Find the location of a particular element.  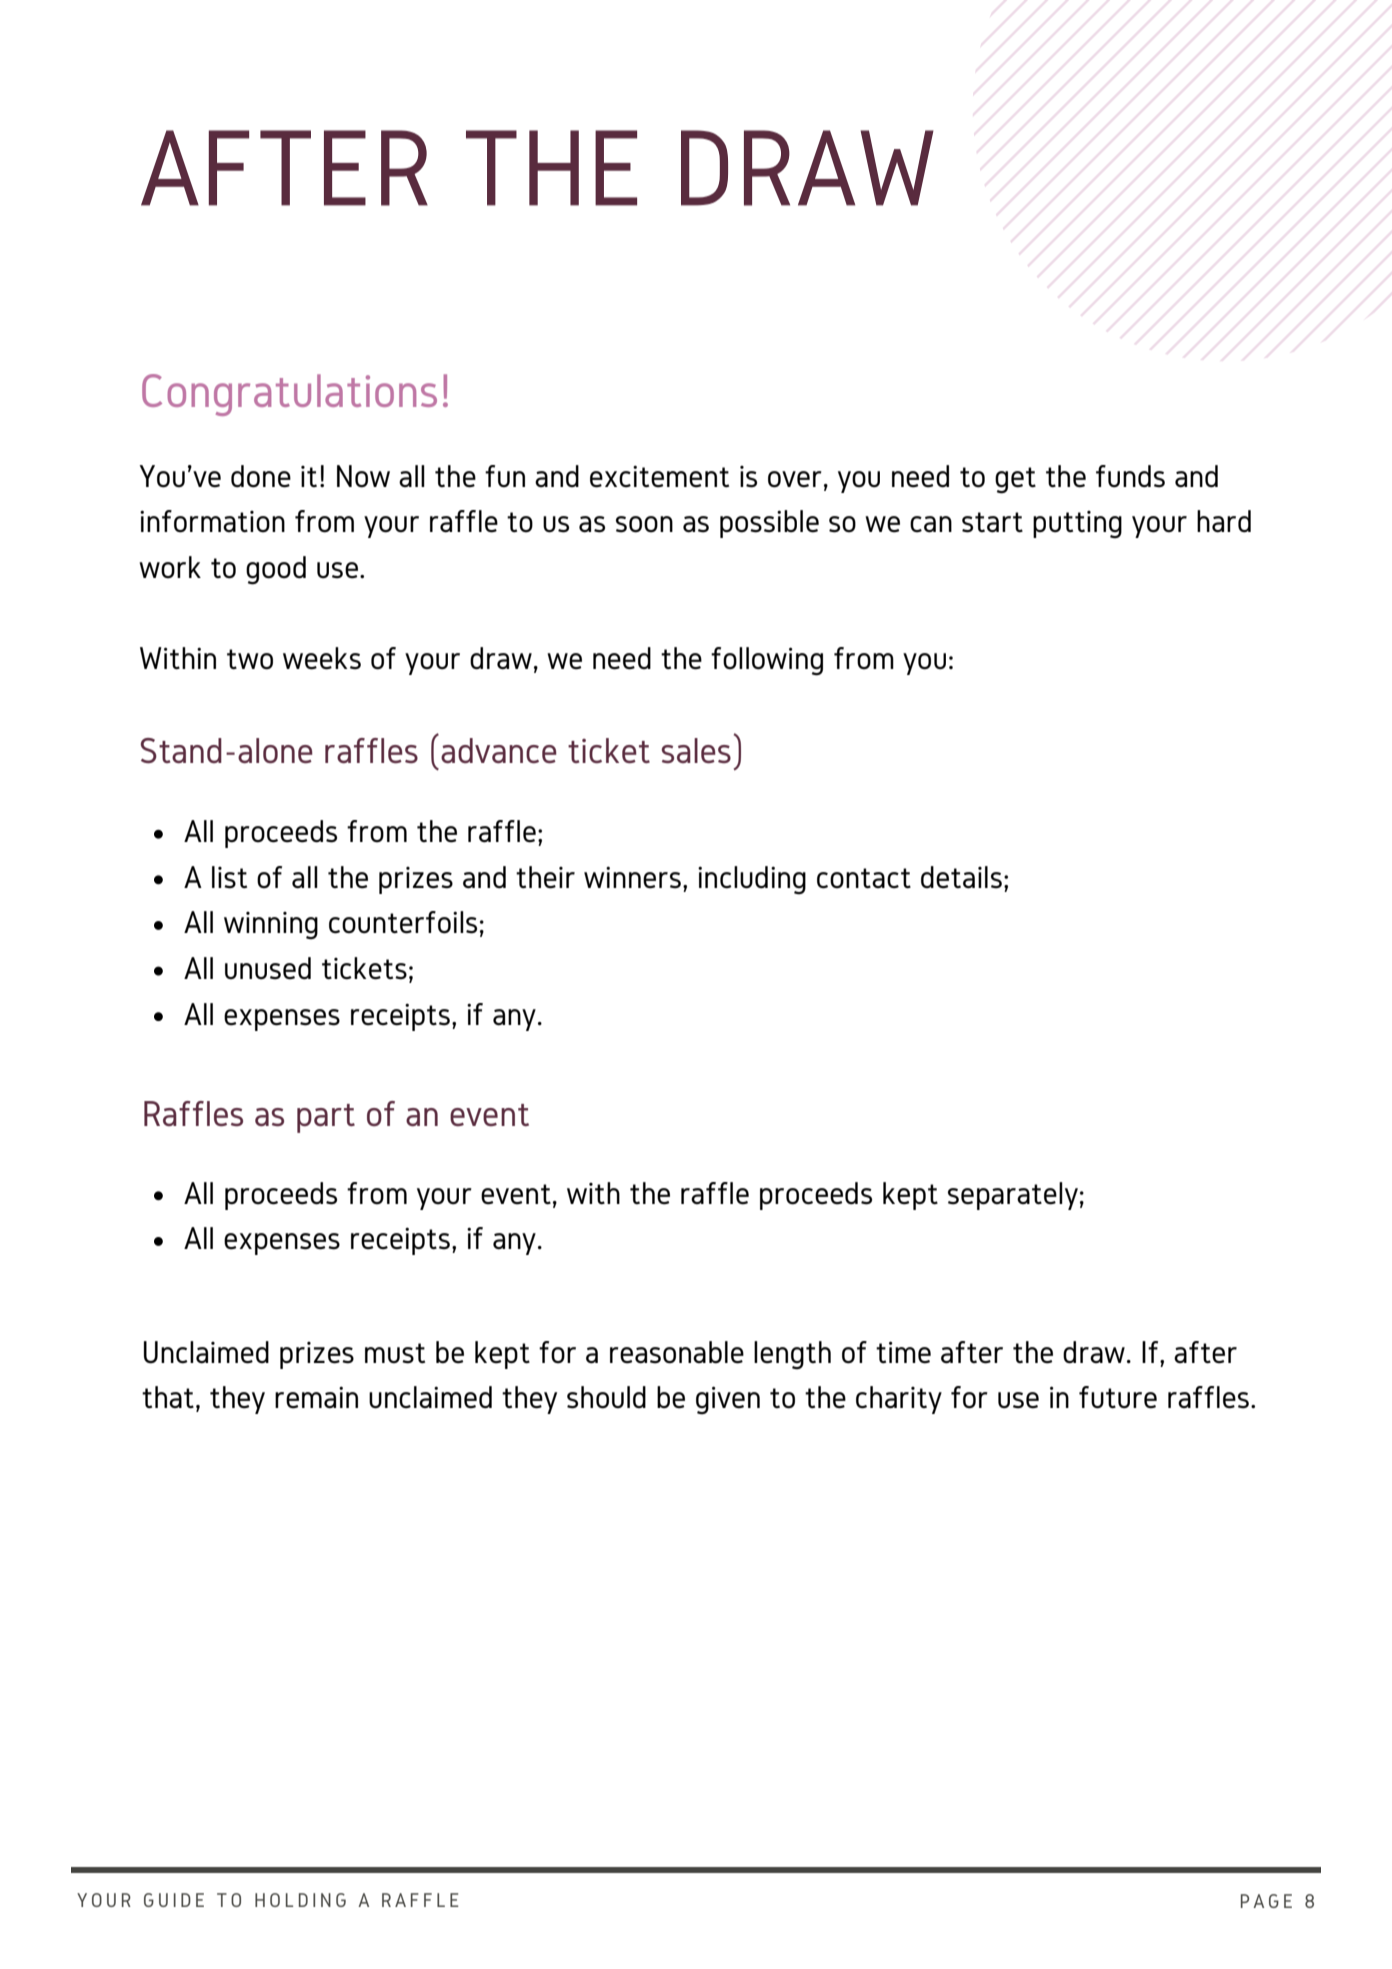

remain is located at coordinates (316, 1397).
